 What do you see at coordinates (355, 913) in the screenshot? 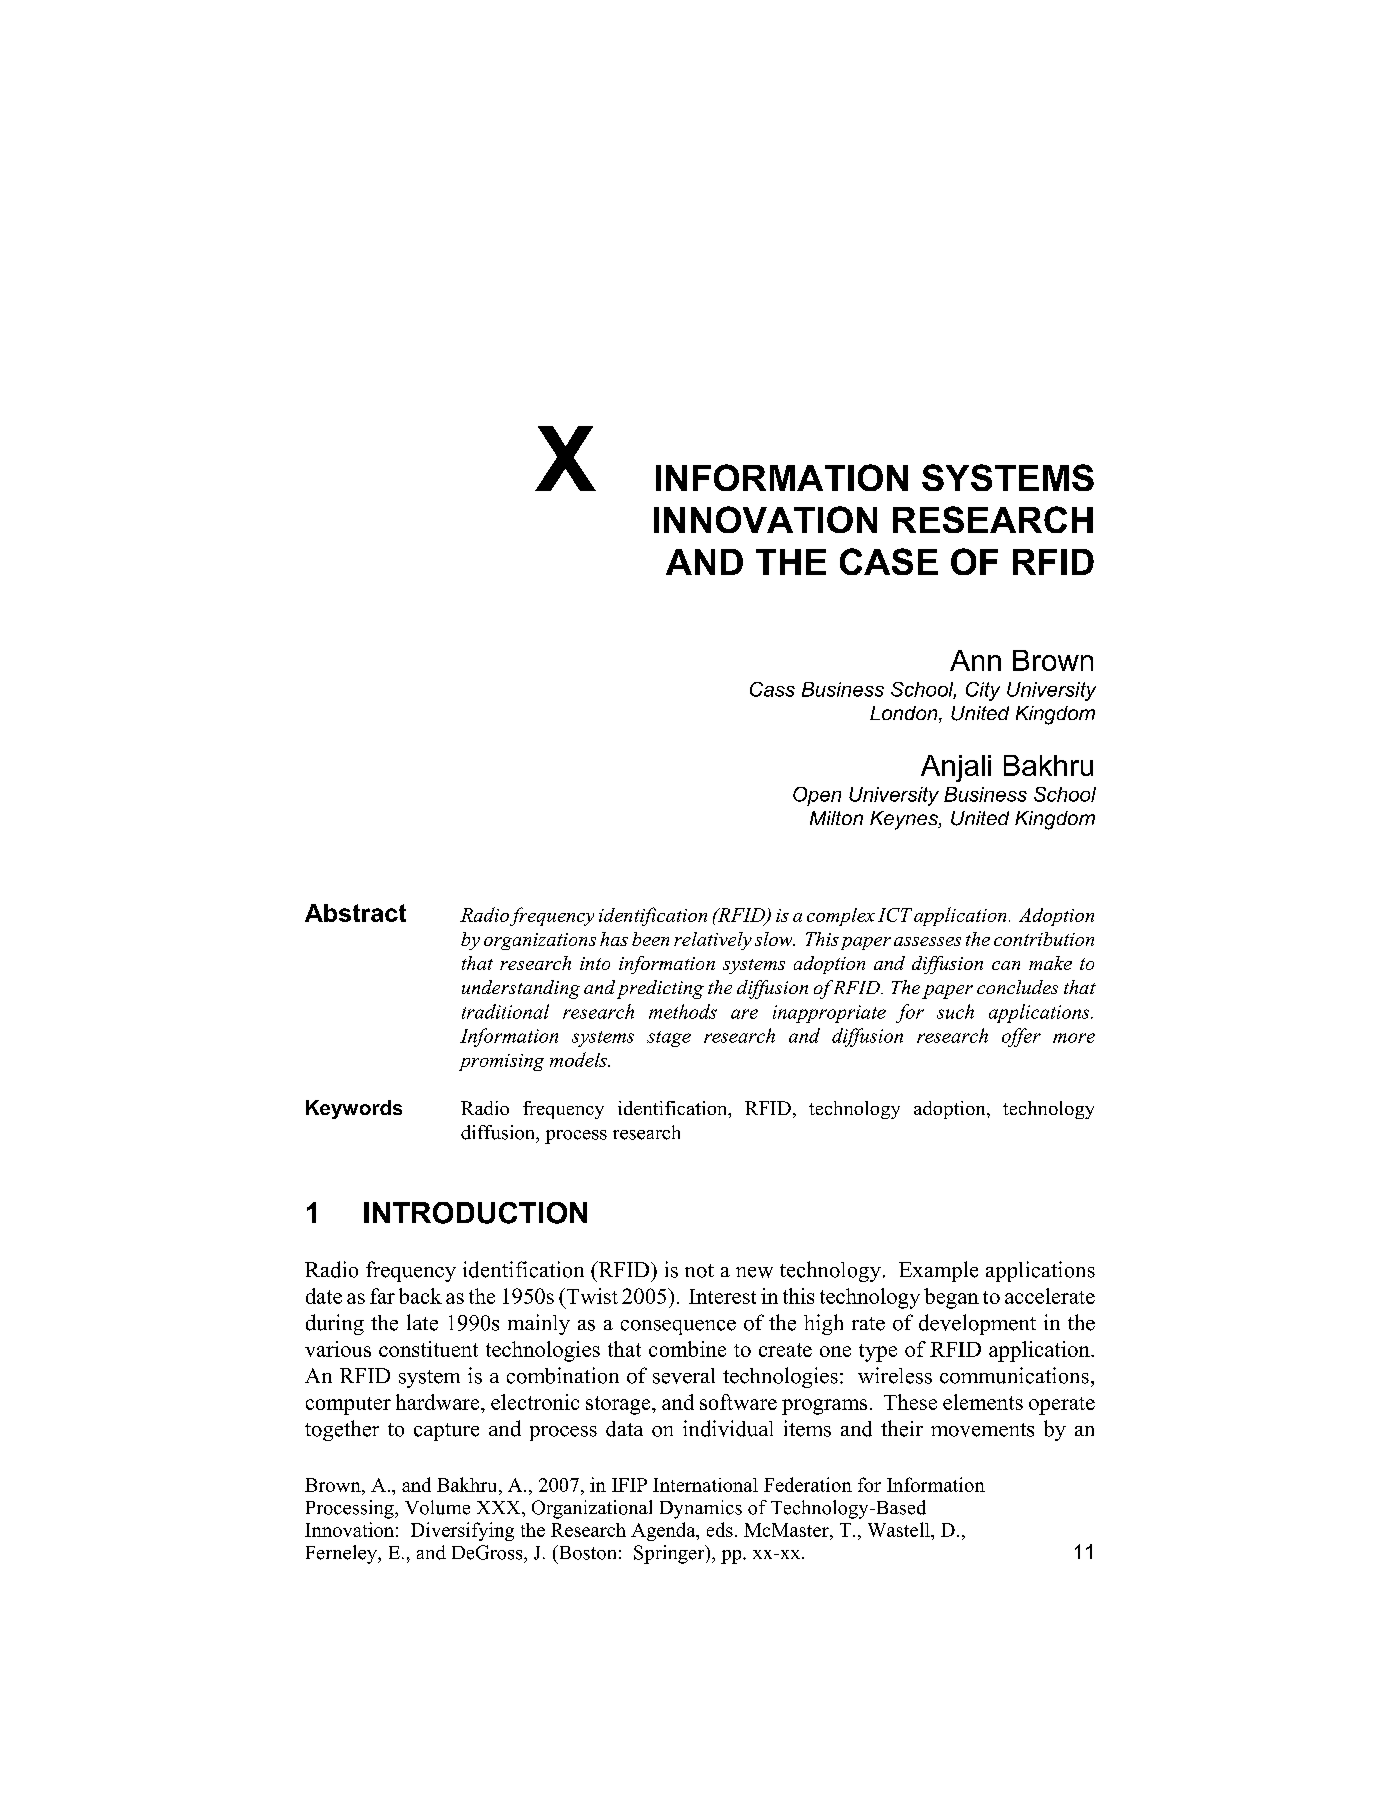
I see `Abstract` at bounding box center [355, 913].
